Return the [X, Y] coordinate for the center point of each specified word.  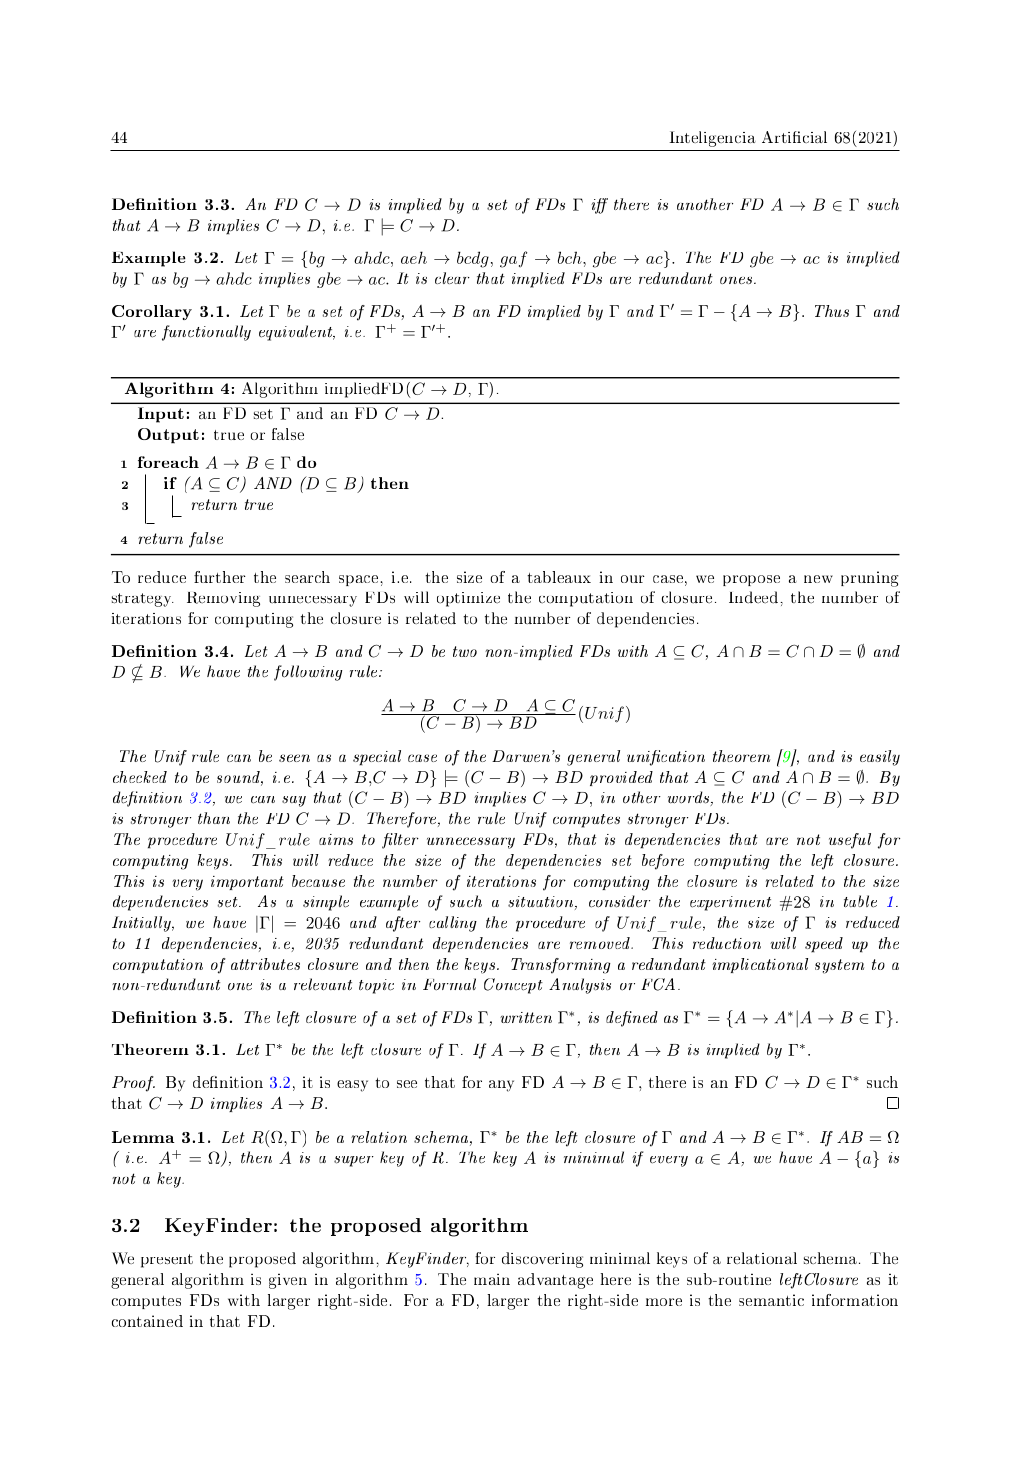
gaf [513, 259]
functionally [206, 333]
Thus [832, 311]
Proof [133, 1084]
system [839, 966]
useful [850, 841]
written [526, 1017]
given [288, 1281]
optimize [468, 599]
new [818, 579]
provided [621, 778]
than [214, 818]
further [220, 577]
